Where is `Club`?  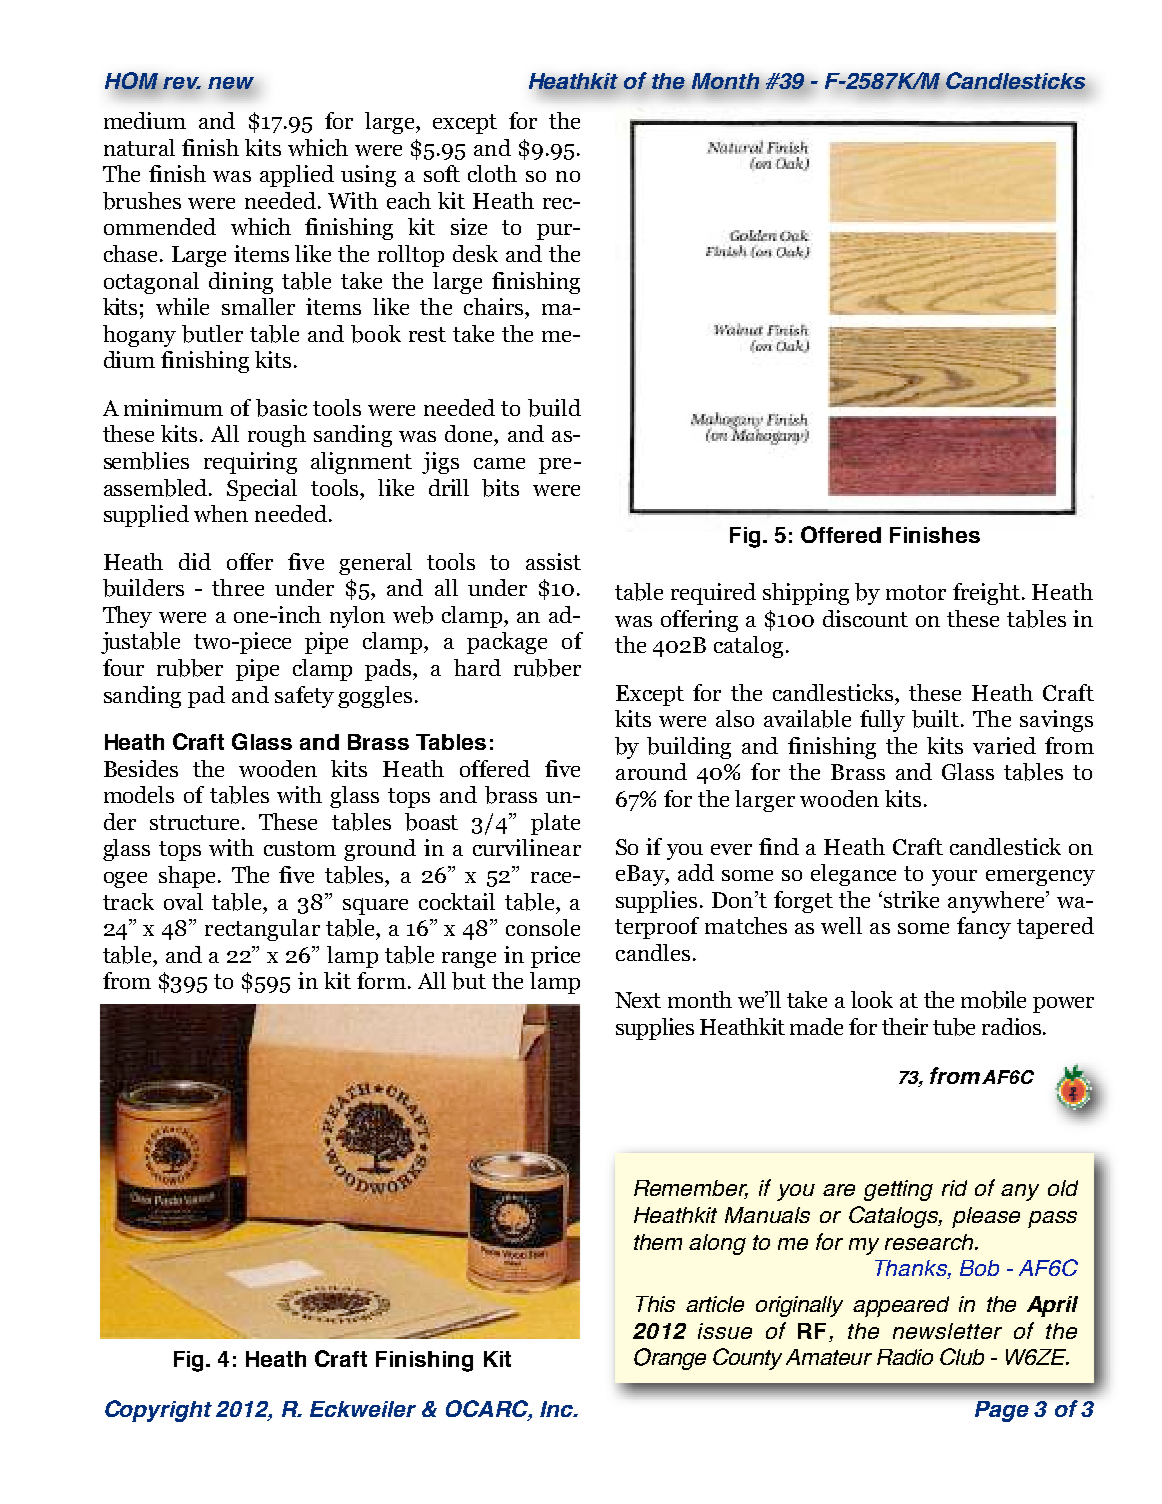 Club is located at coordinates (962, 1356).
